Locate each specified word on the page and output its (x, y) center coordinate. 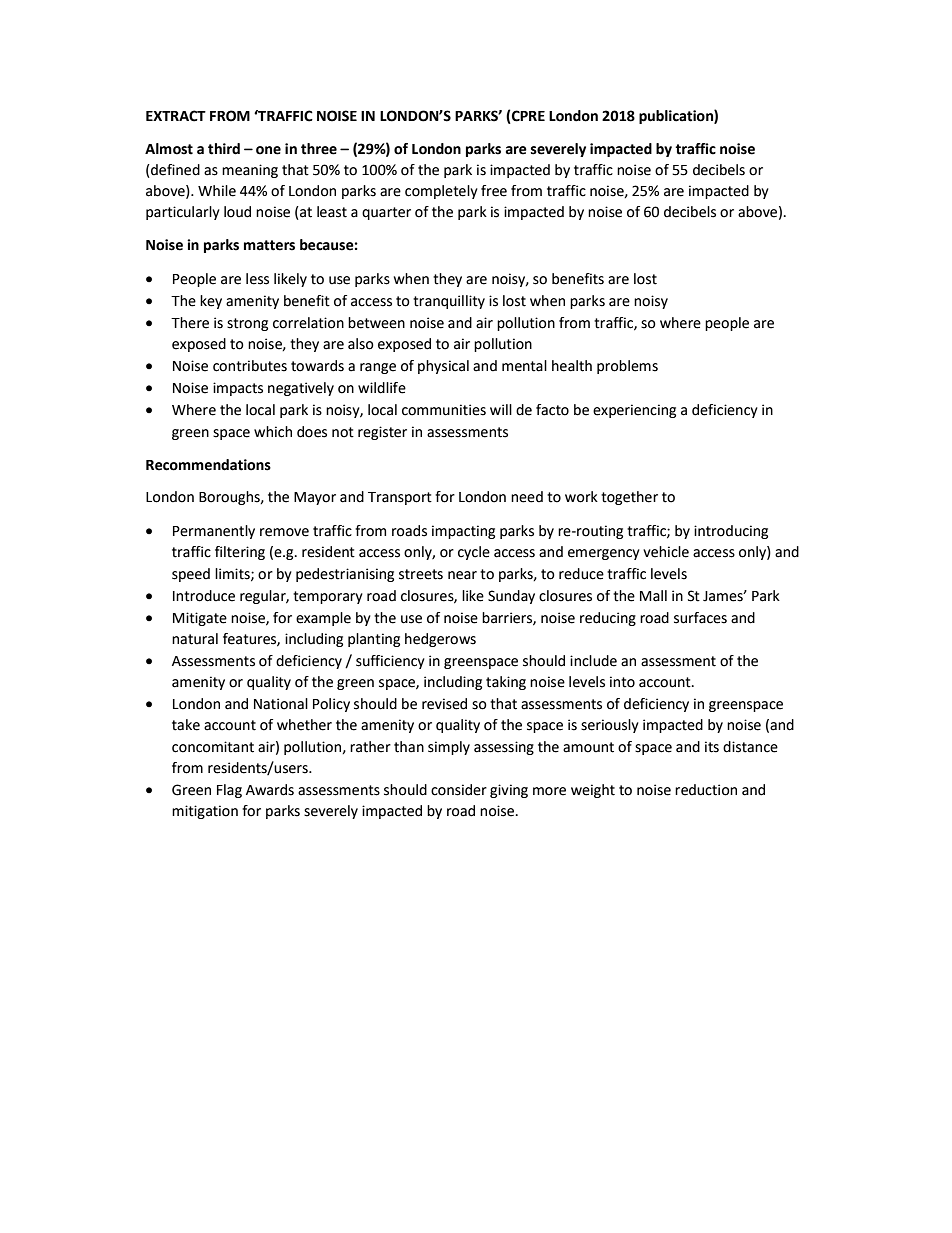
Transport (400, 498)
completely (441, 192)
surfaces (700, 618)
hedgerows (440, 640)
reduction (706, 790)
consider (459, 790)
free (494, 191)
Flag (229, 791)
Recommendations (208, 465)
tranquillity (449, 302)
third (224, 149)
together (629, 498)
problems (627, 367)
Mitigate (200, 619)
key (211, 302)
